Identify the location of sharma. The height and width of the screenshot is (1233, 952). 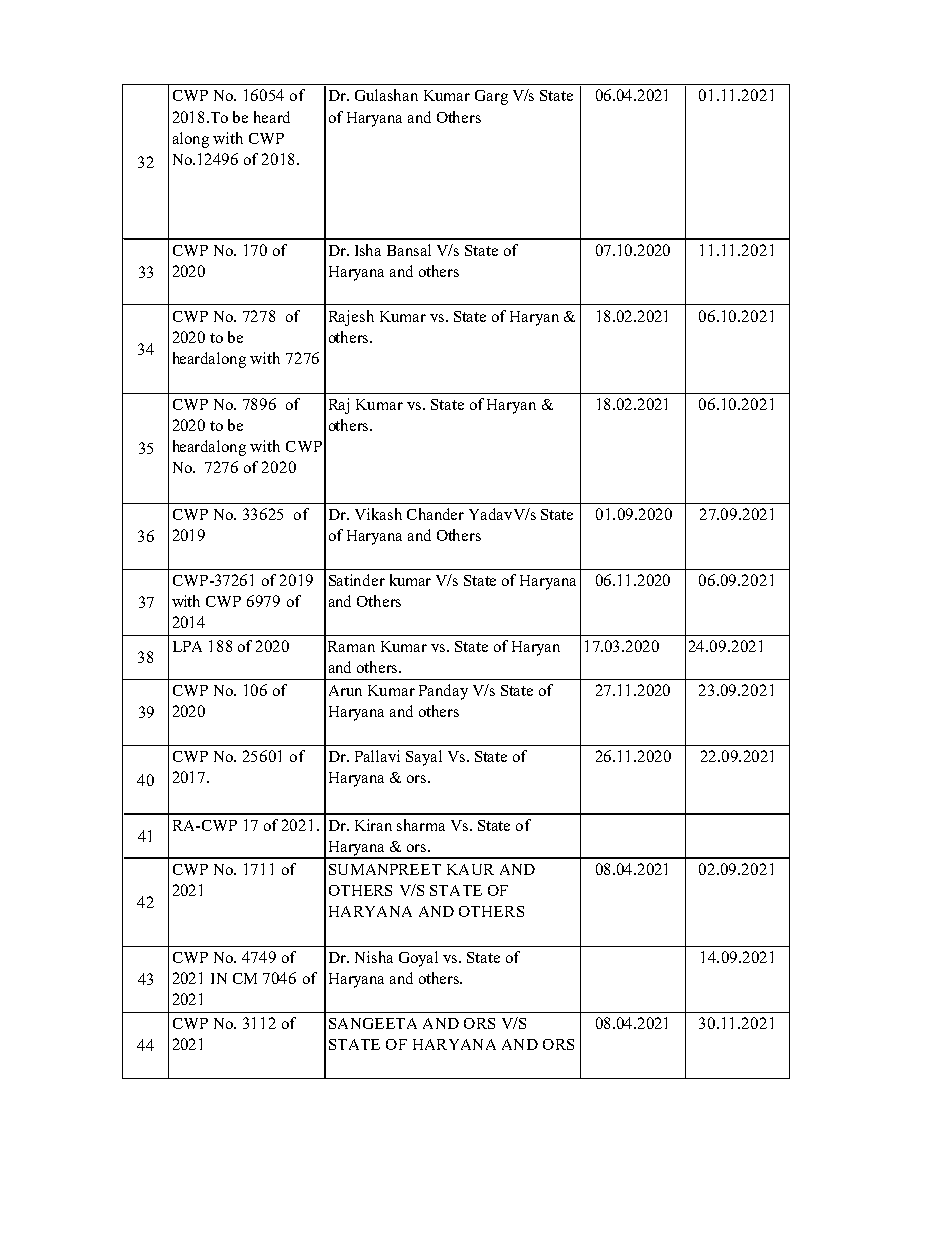
(421, 825).
